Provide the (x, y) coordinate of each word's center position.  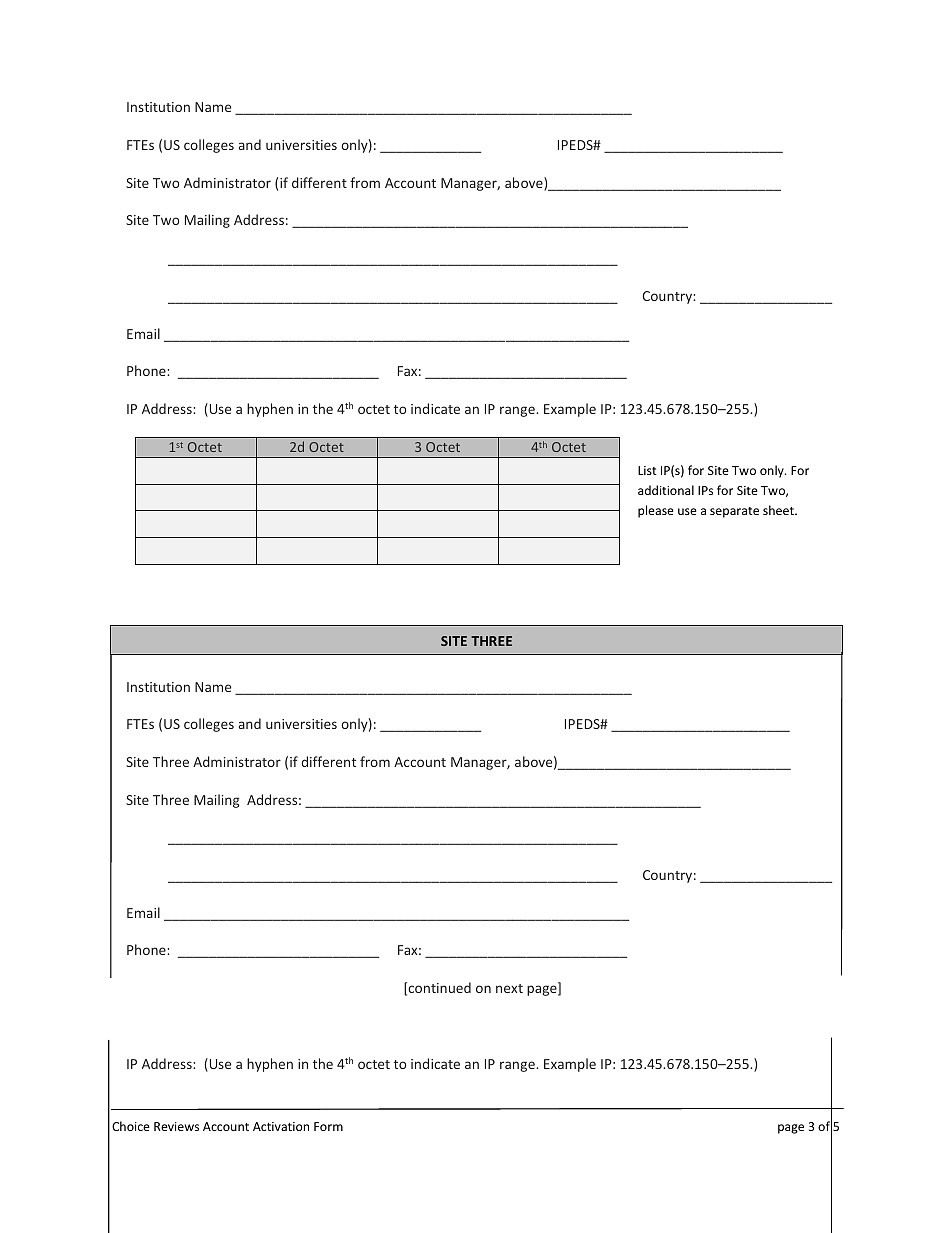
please (656, 511)
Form (328, 1126)
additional (666, 490)
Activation (281, 1126)
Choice (131, 1126)
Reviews (176, 1126)
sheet (779, 510)
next (509, 988)
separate (734, 512)
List (647, 470)
